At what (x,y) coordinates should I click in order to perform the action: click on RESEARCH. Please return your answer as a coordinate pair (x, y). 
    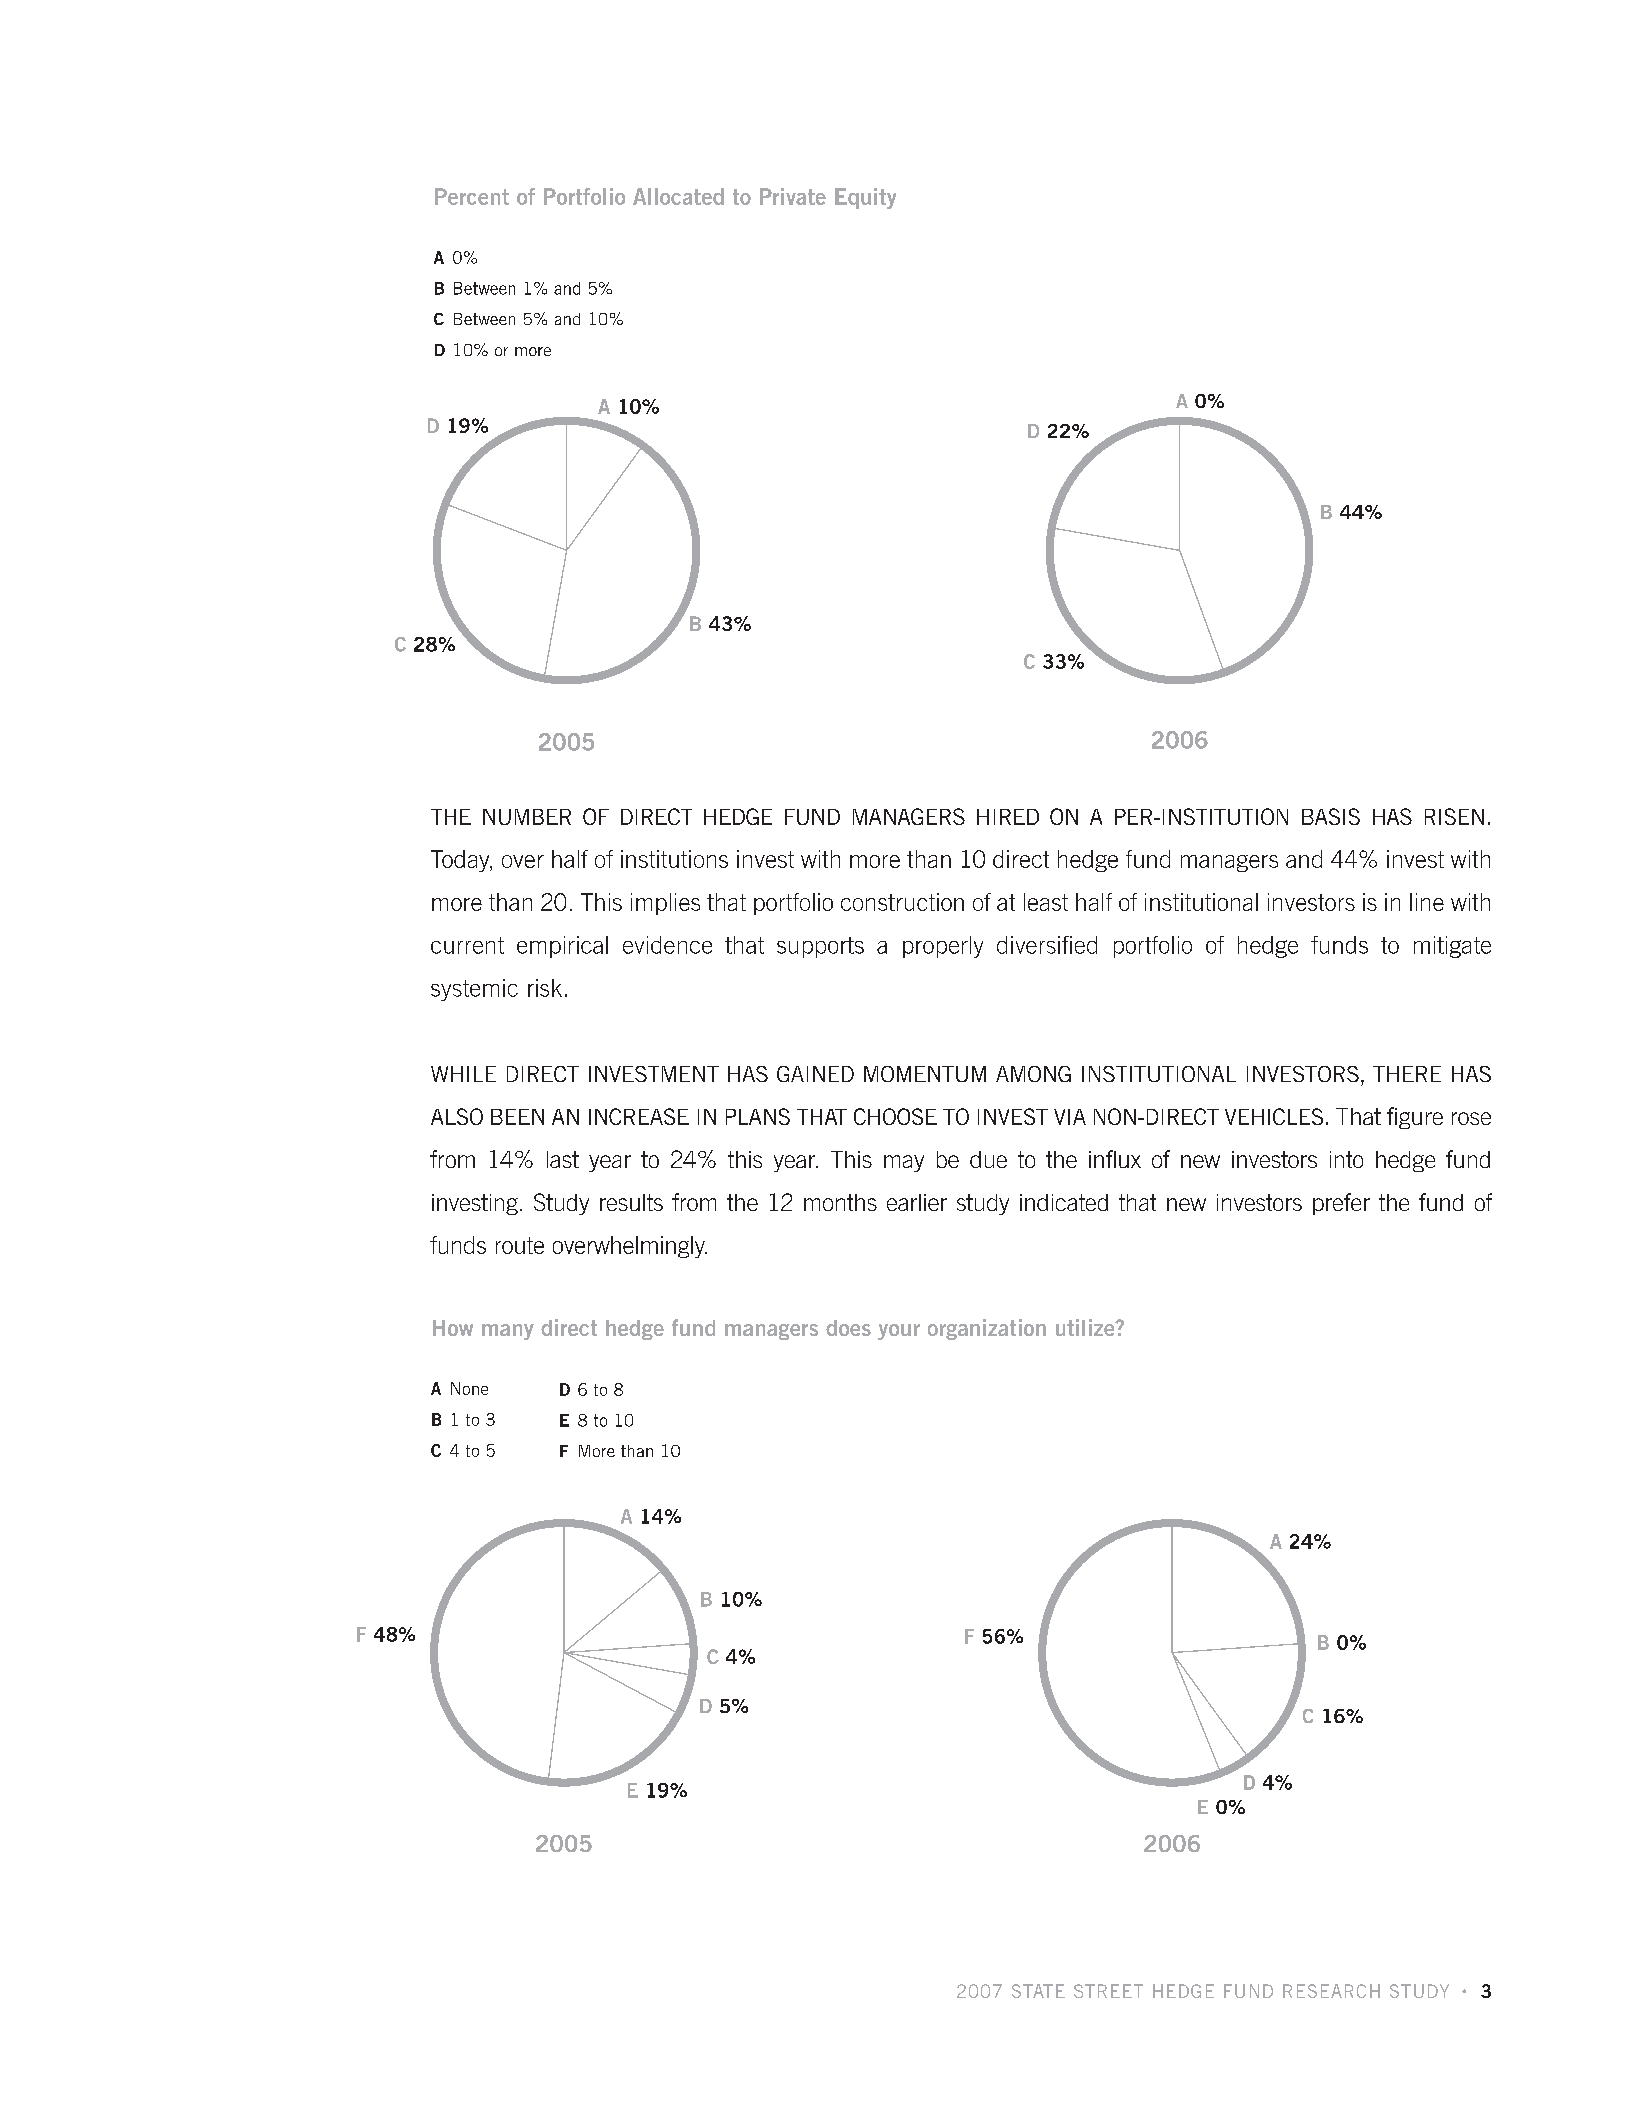
    Looking at the image, I should click on (1331, 1991).
